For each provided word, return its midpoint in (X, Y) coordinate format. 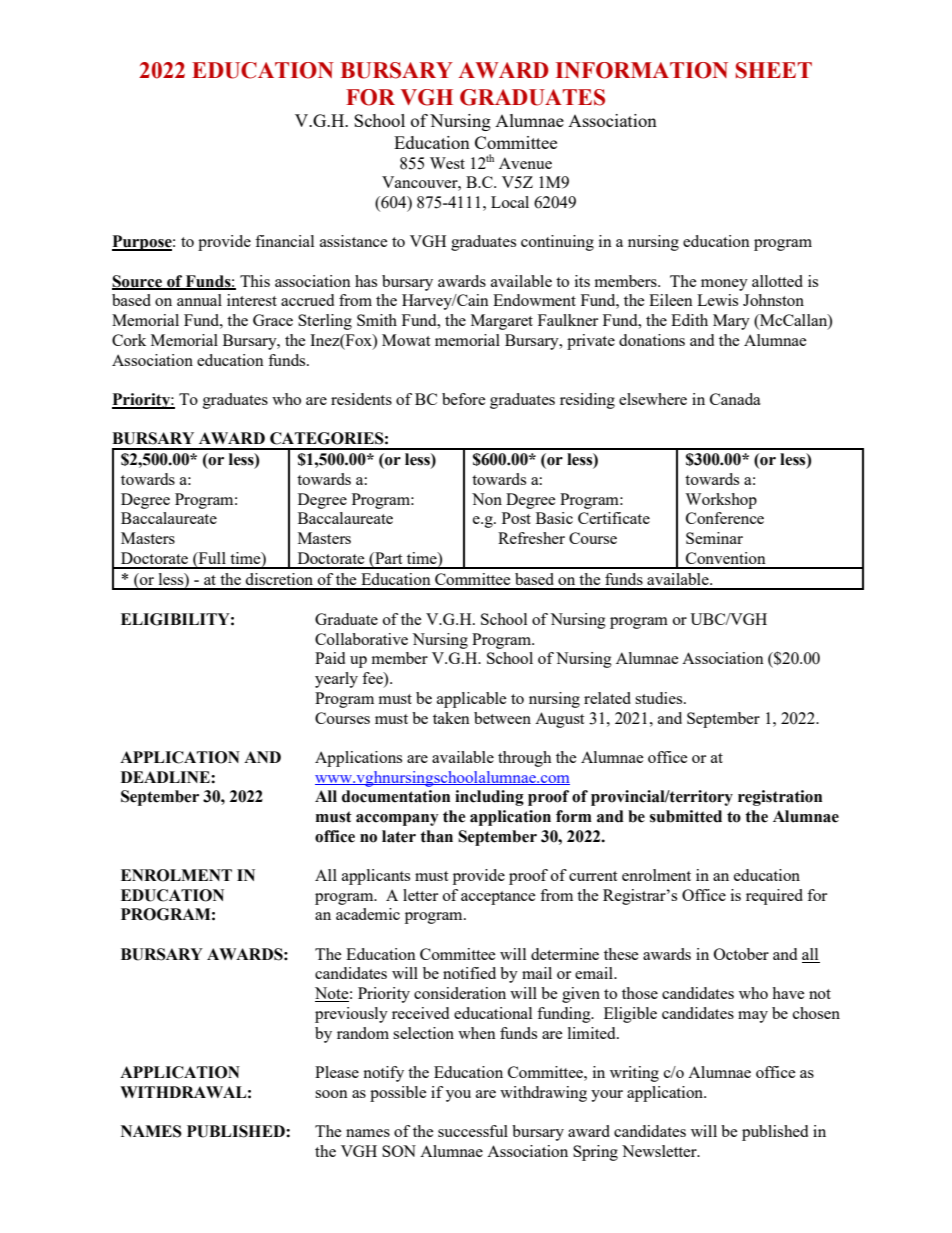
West (447, 163)
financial (284, 241)
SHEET (774, 70)
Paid (330, 658)
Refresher (531, 538)
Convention (726, 558)
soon (331, 1094)
